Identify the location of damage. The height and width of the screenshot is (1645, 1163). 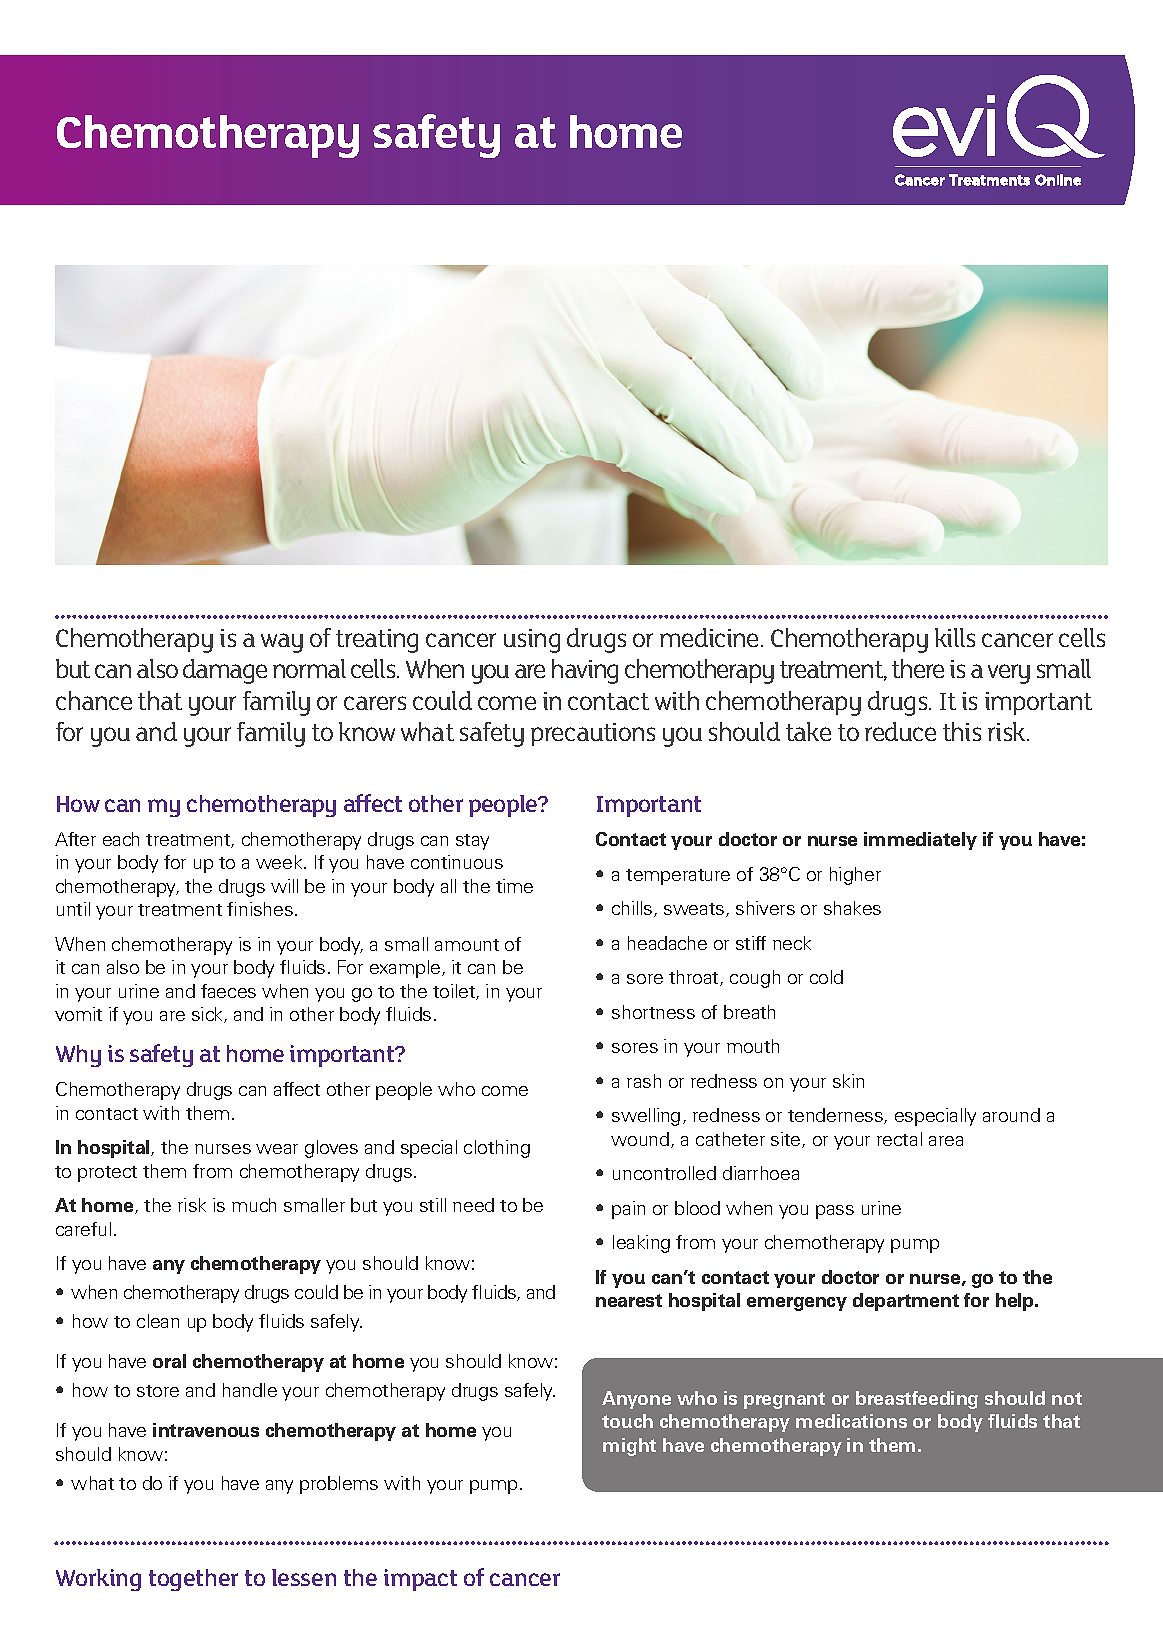
(225, 671).
